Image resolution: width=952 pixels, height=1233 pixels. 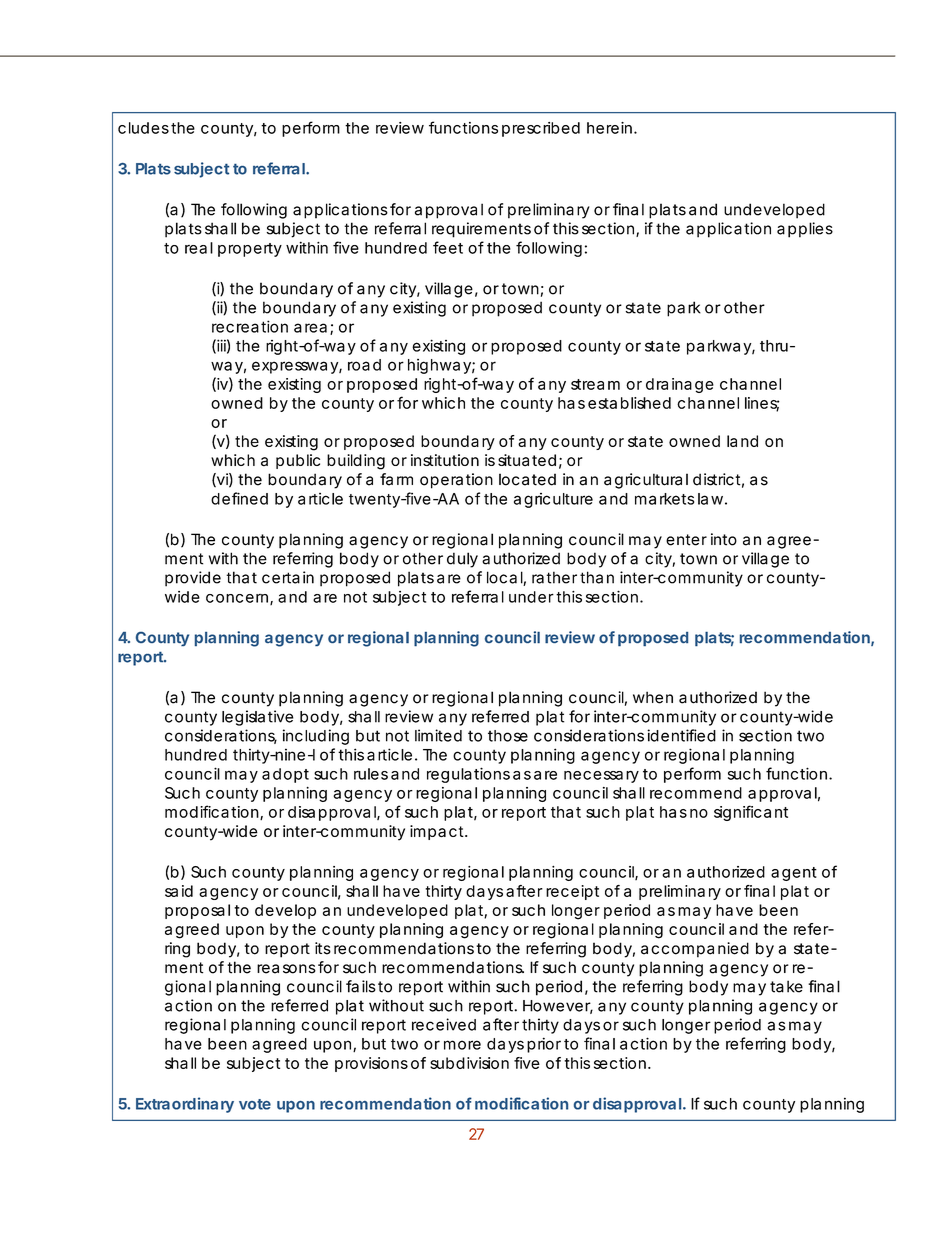 I want to click on property, so click(x=250, y=250).
